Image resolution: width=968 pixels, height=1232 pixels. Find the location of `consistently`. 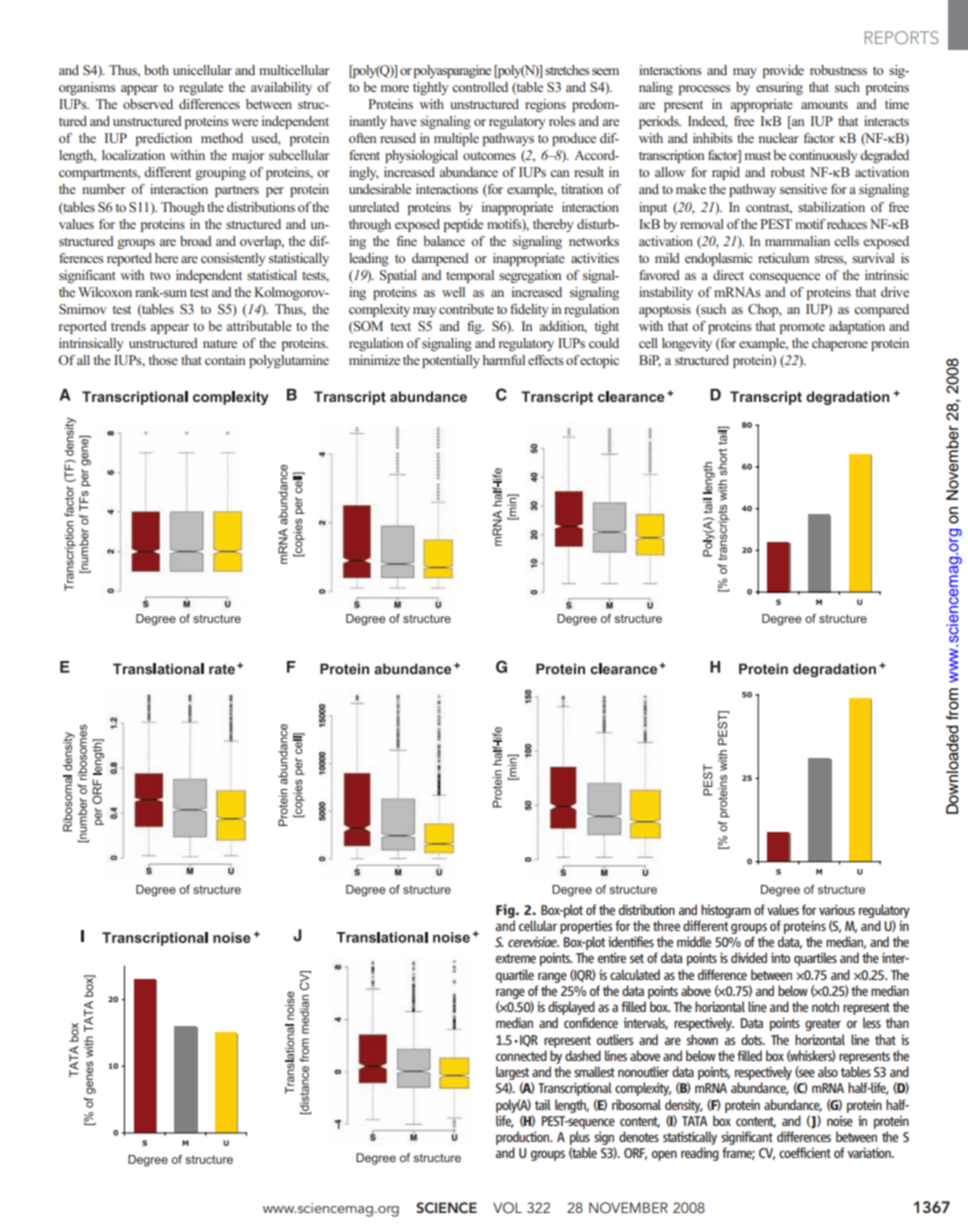

consistently is located at coordinates (233, 259).
